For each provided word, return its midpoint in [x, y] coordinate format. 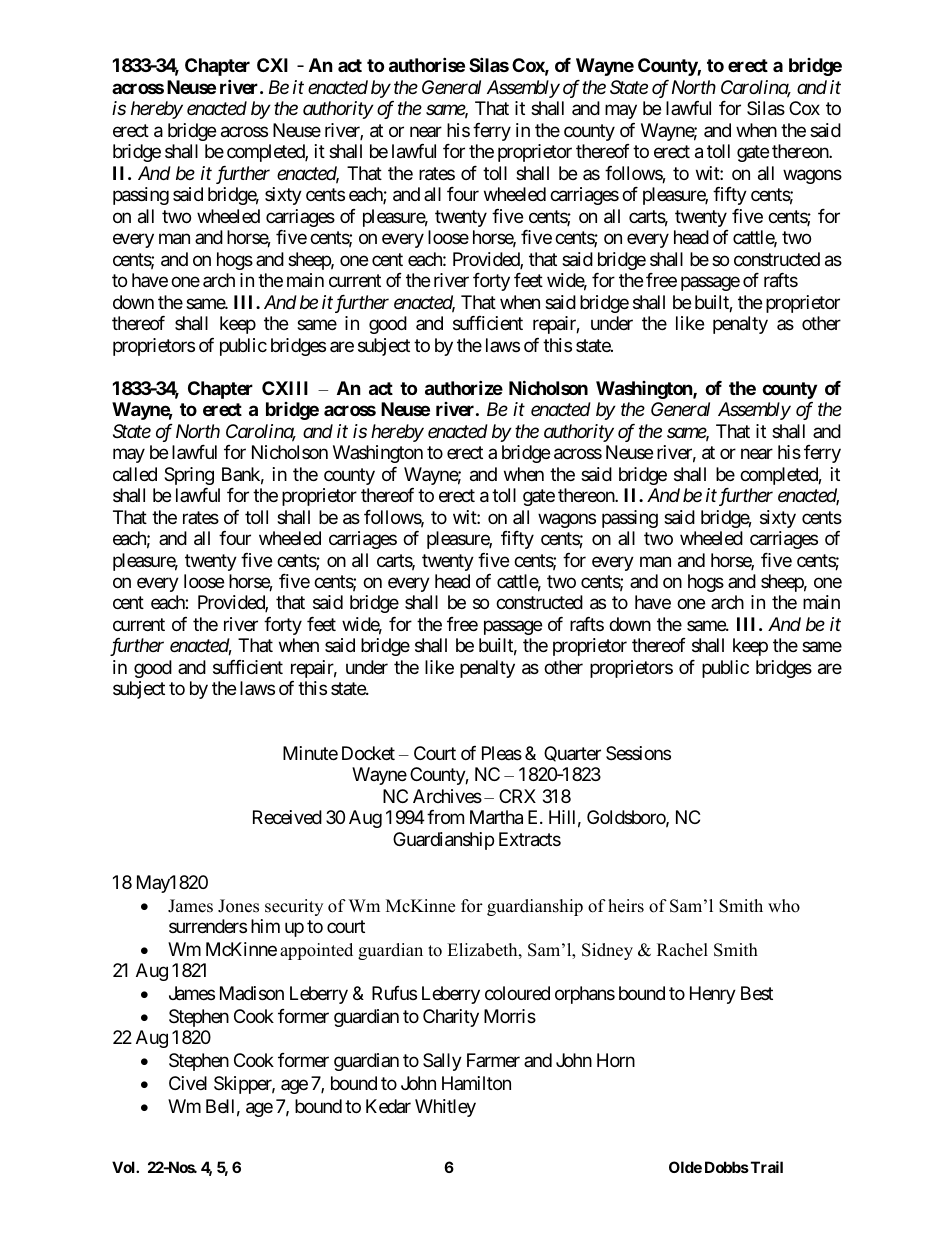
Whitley [445, 1108]
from [445, 817]
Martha [496, 817]
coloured [517, 993]
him [265, 926]
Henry [713, 995]
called [135, 474]
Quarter [572, 754]
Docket [368, 753]
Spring [189, 476]
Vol [124, 1167]
